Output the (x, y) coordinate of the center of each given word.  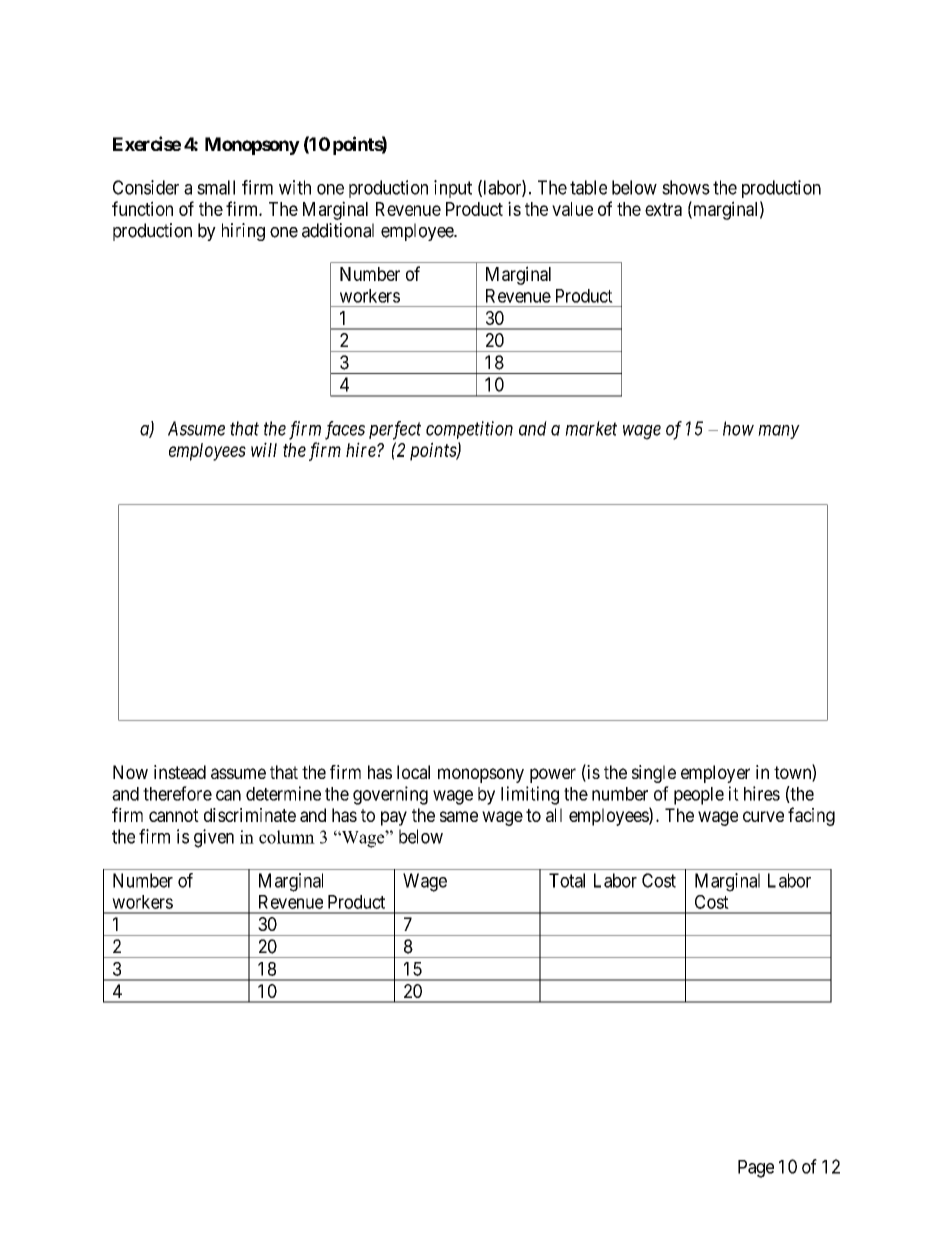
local (413, 772)
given (214, 838)
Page (756, 1169)
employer (715, 774)
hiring (243, 232)
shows (686, 187)
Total (567, 880)
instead (180, 772)
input (453, 189)
